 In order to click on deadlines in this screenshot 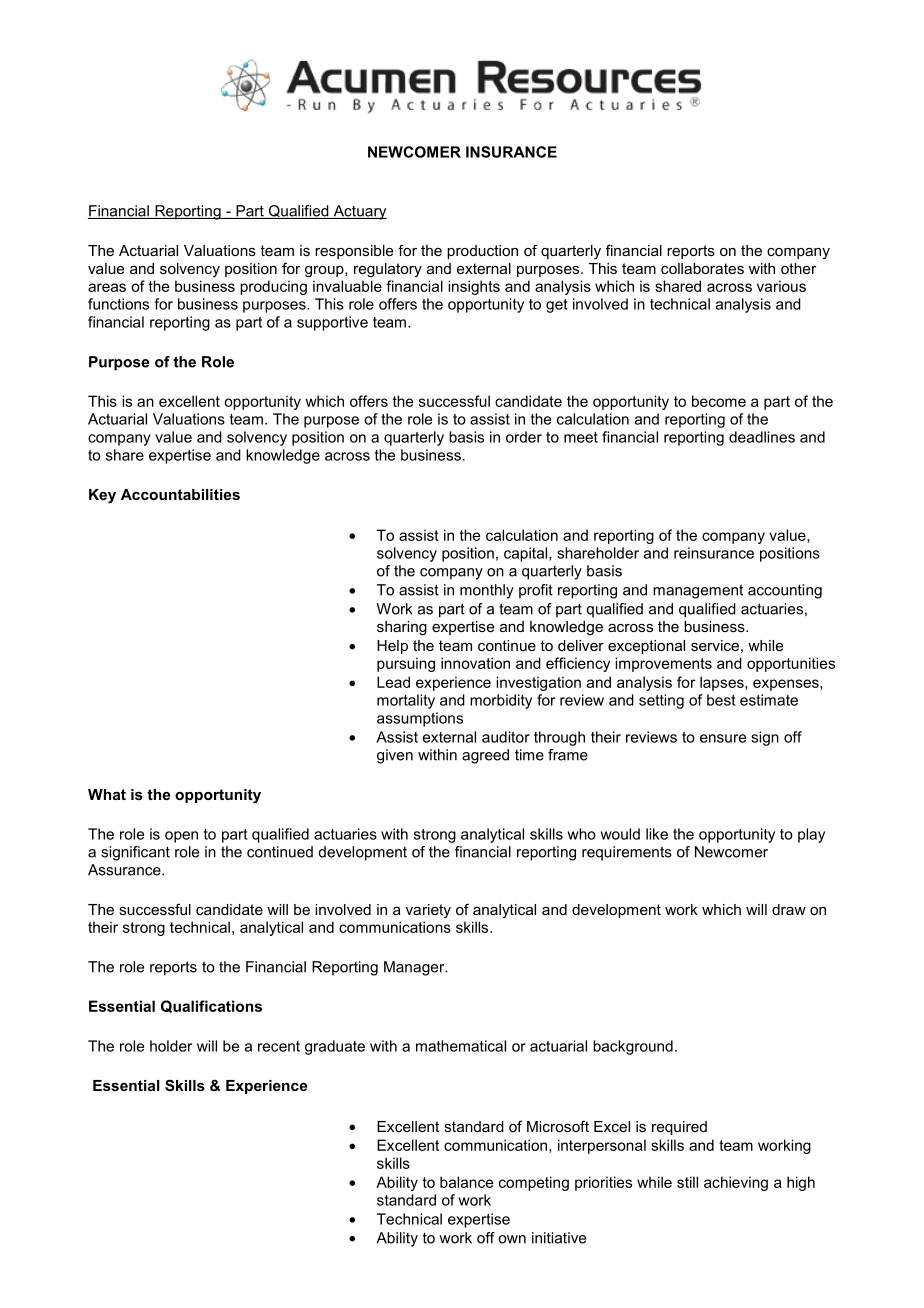, I will do `click(762, 437)`.
